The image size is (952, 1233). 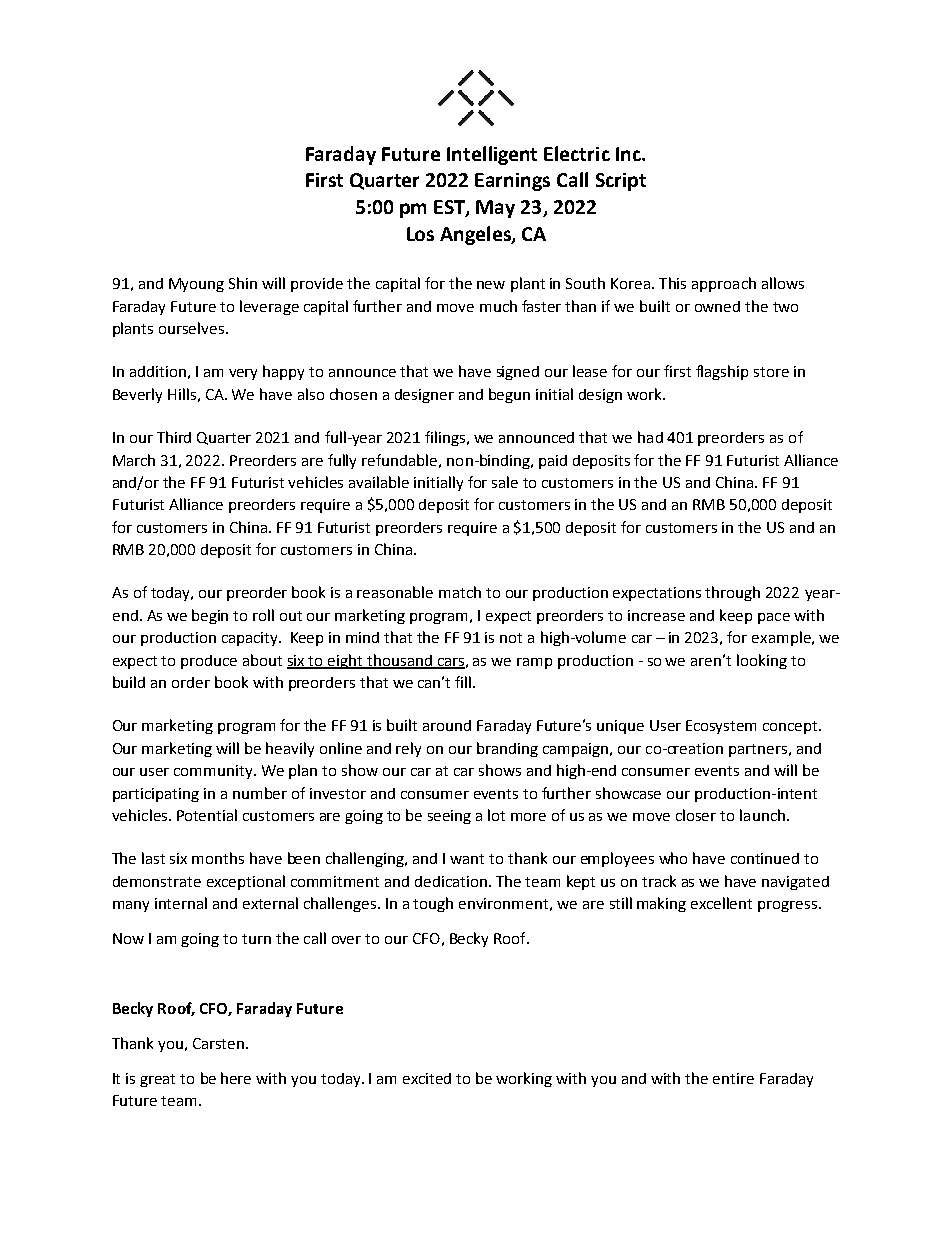 What do you see at coordinates (732, 593) in the image?
I see `through` at bounding box center [732, 593].
